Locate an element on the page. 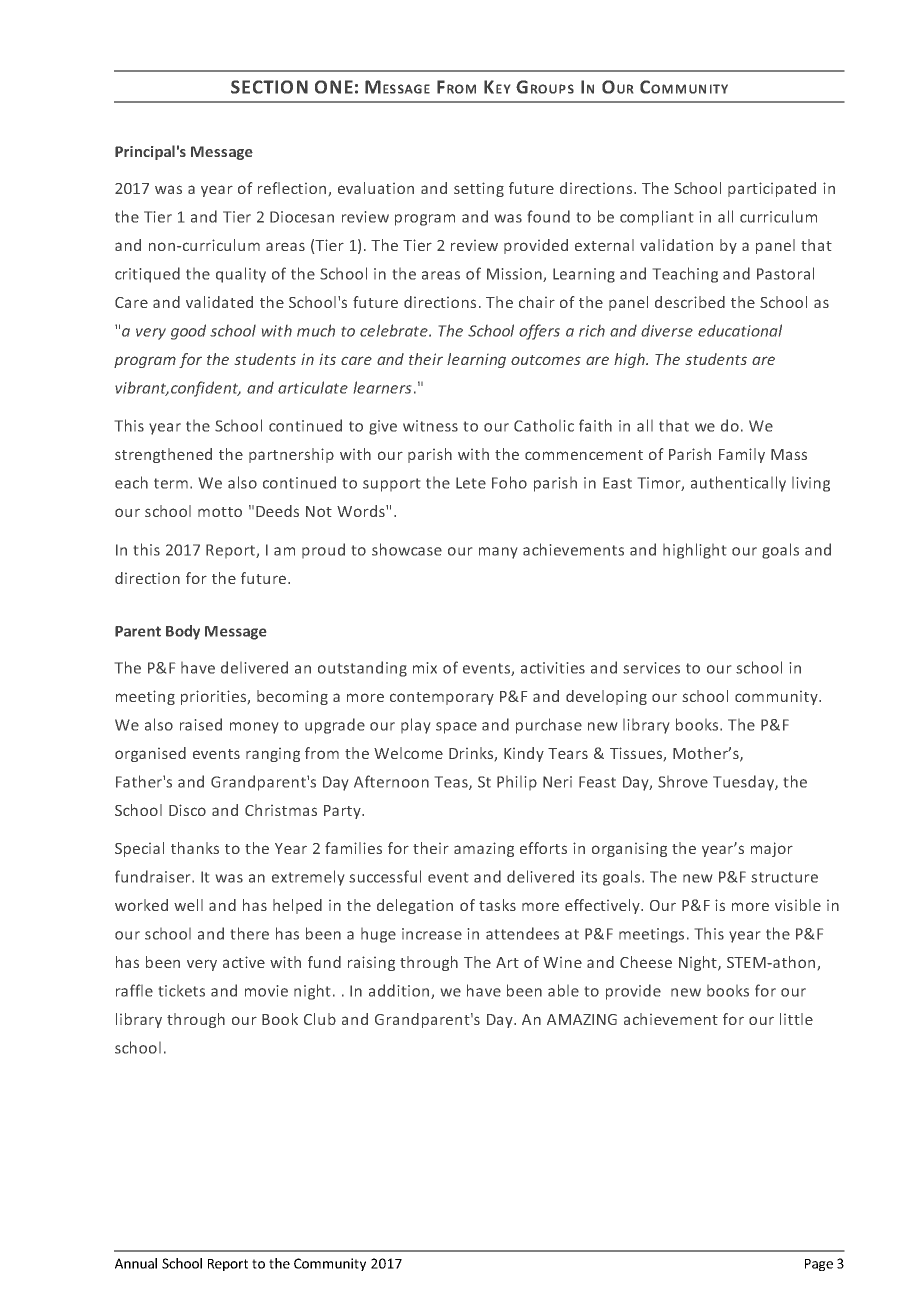  participated is located at coordinates (772, 189).
